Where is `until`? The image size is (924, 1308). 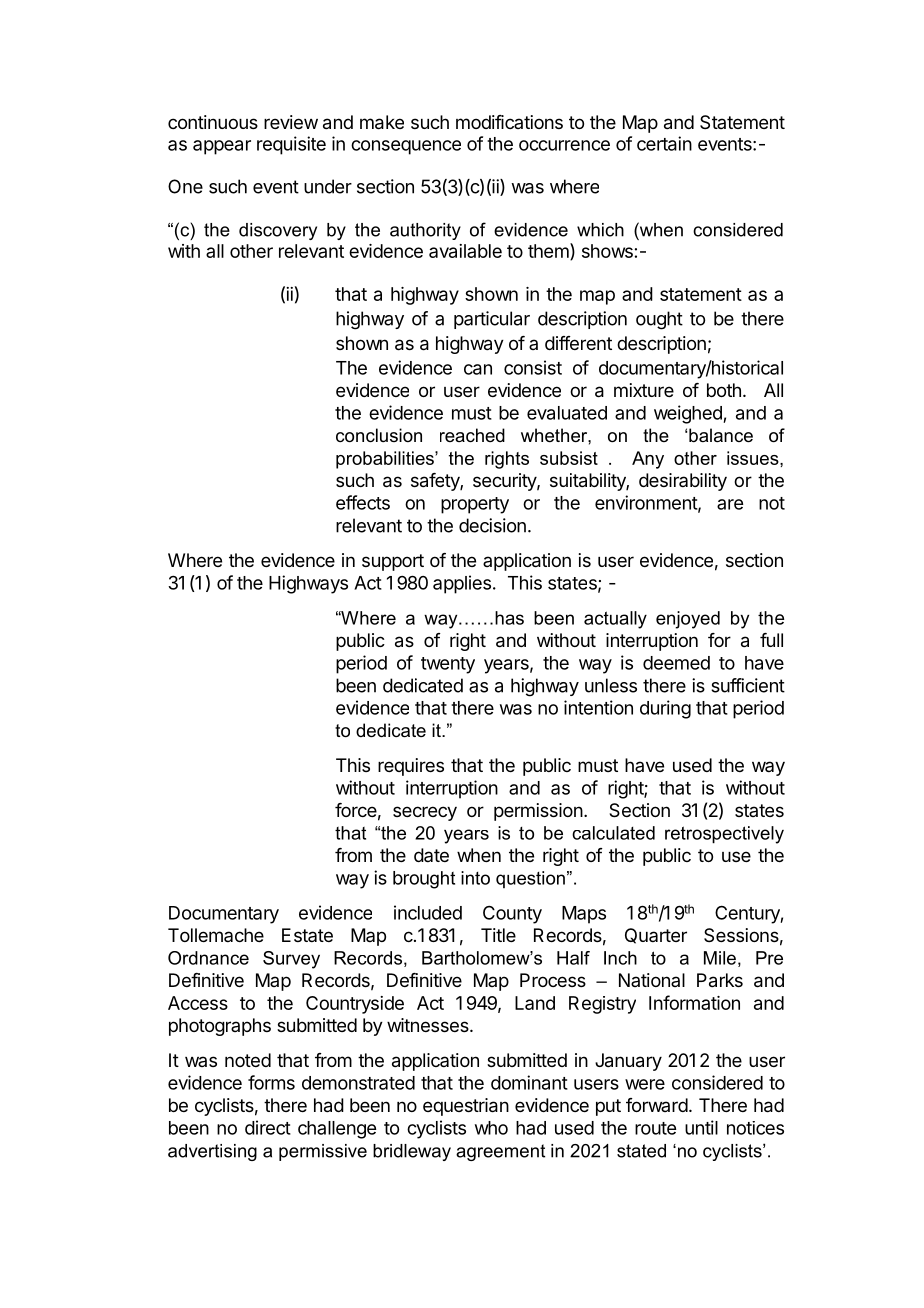
until is located at coordinates (701, 1127).
